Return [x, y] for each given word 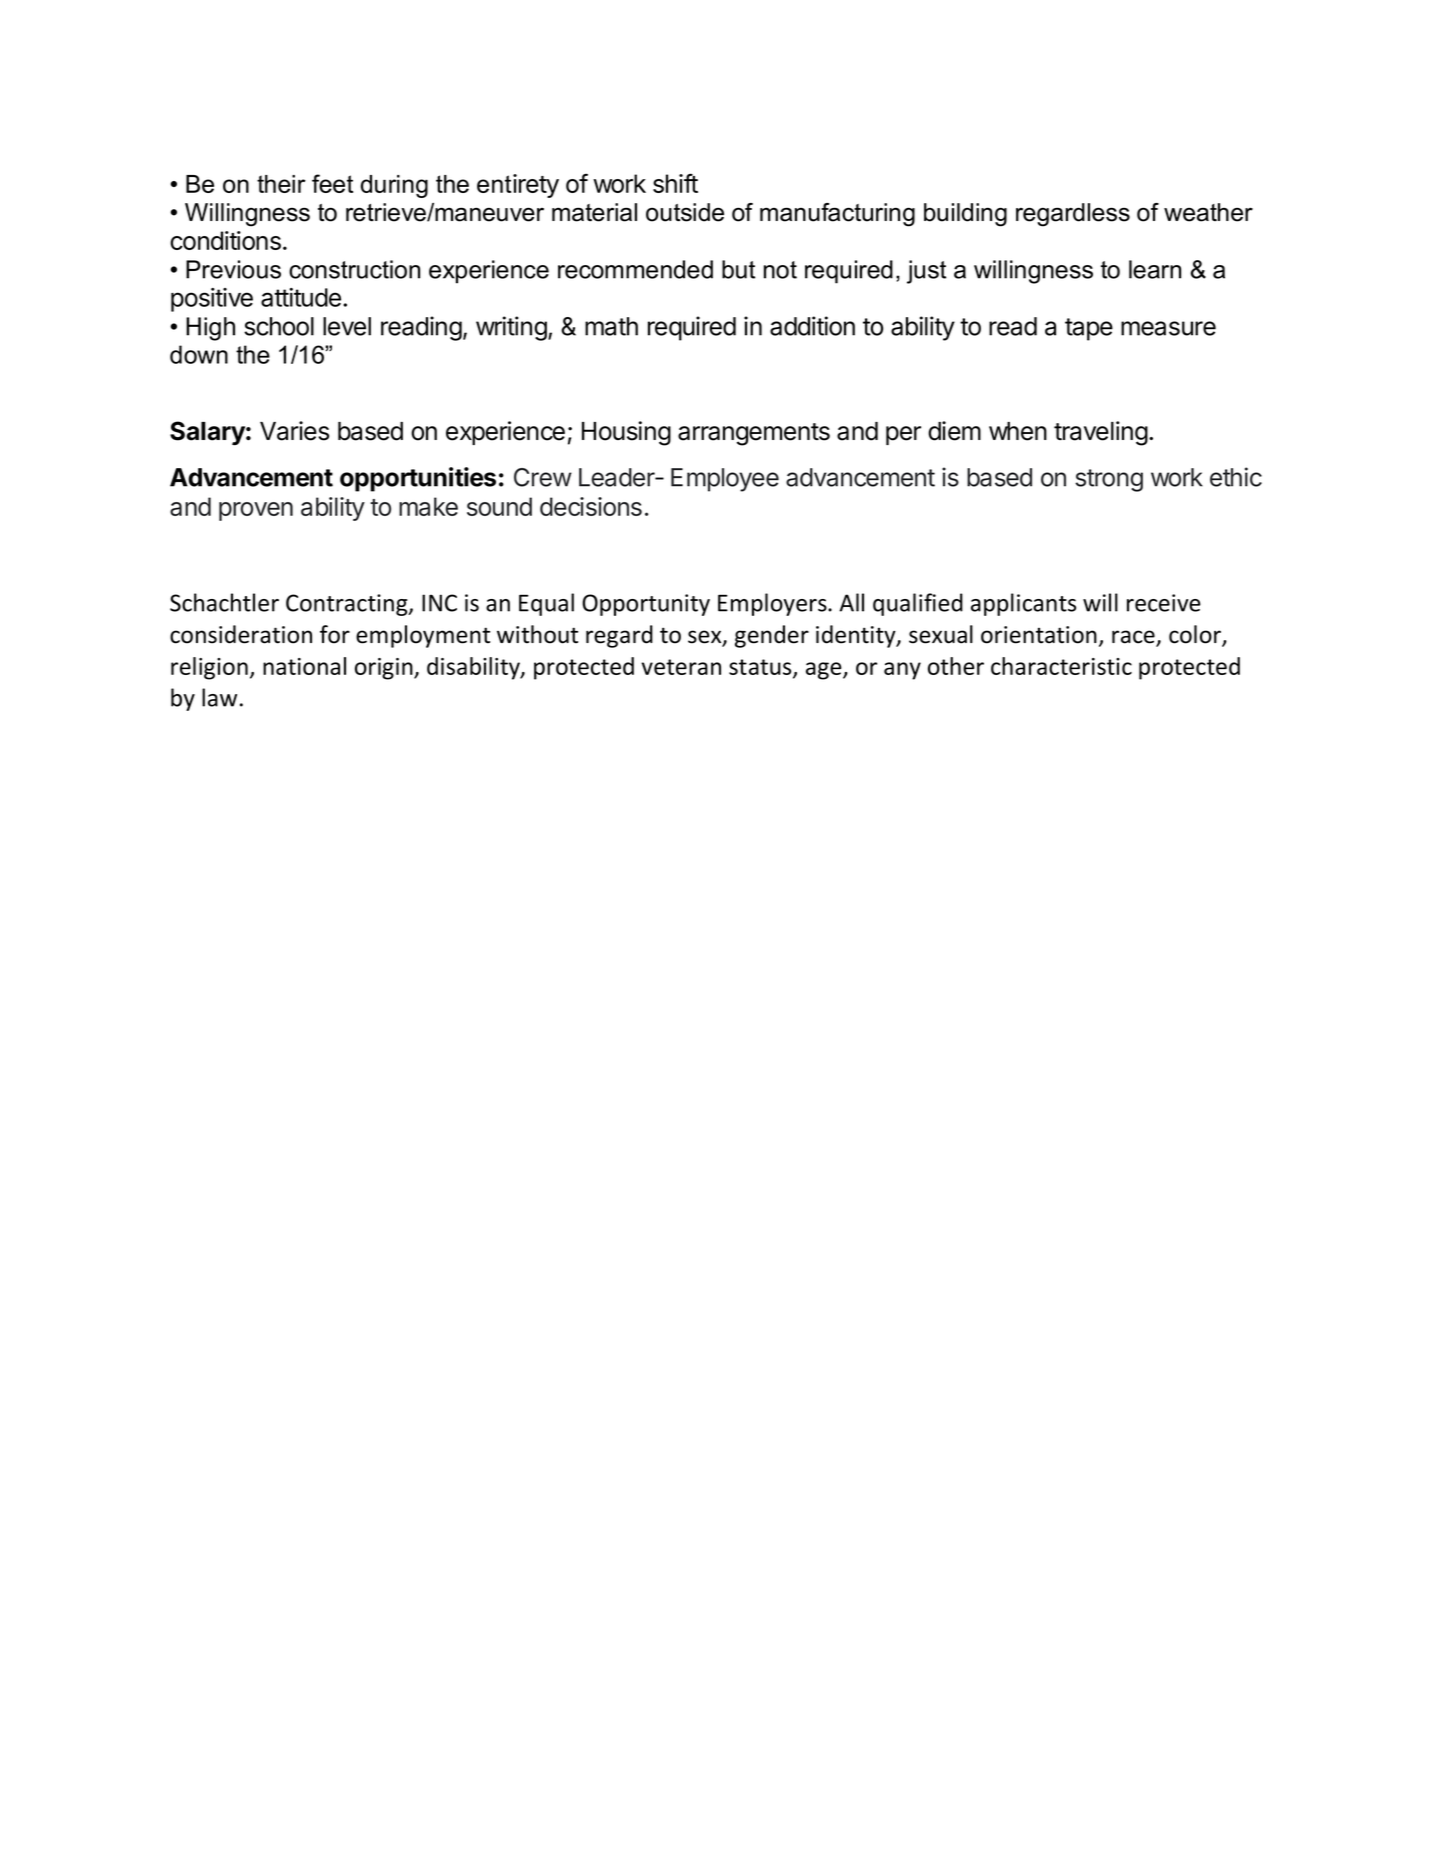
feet [332, 183]
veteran [681, 667]
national [304, 666]
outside [685, 212]
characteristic [1061, 666]
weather [1208, 212]
